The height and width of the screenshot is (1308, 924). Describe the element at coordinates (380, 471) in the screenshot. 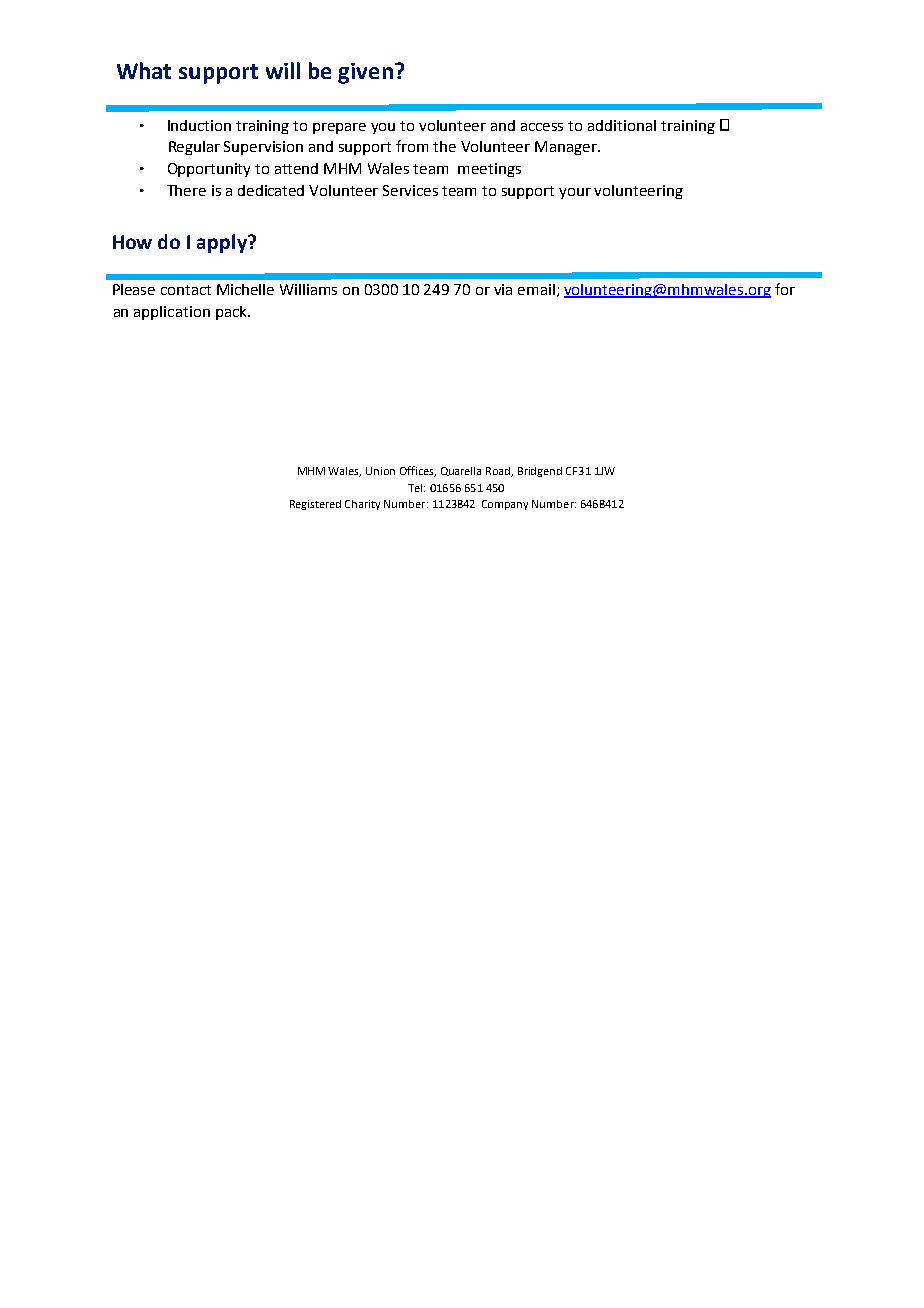

I see `Union` at that location.
